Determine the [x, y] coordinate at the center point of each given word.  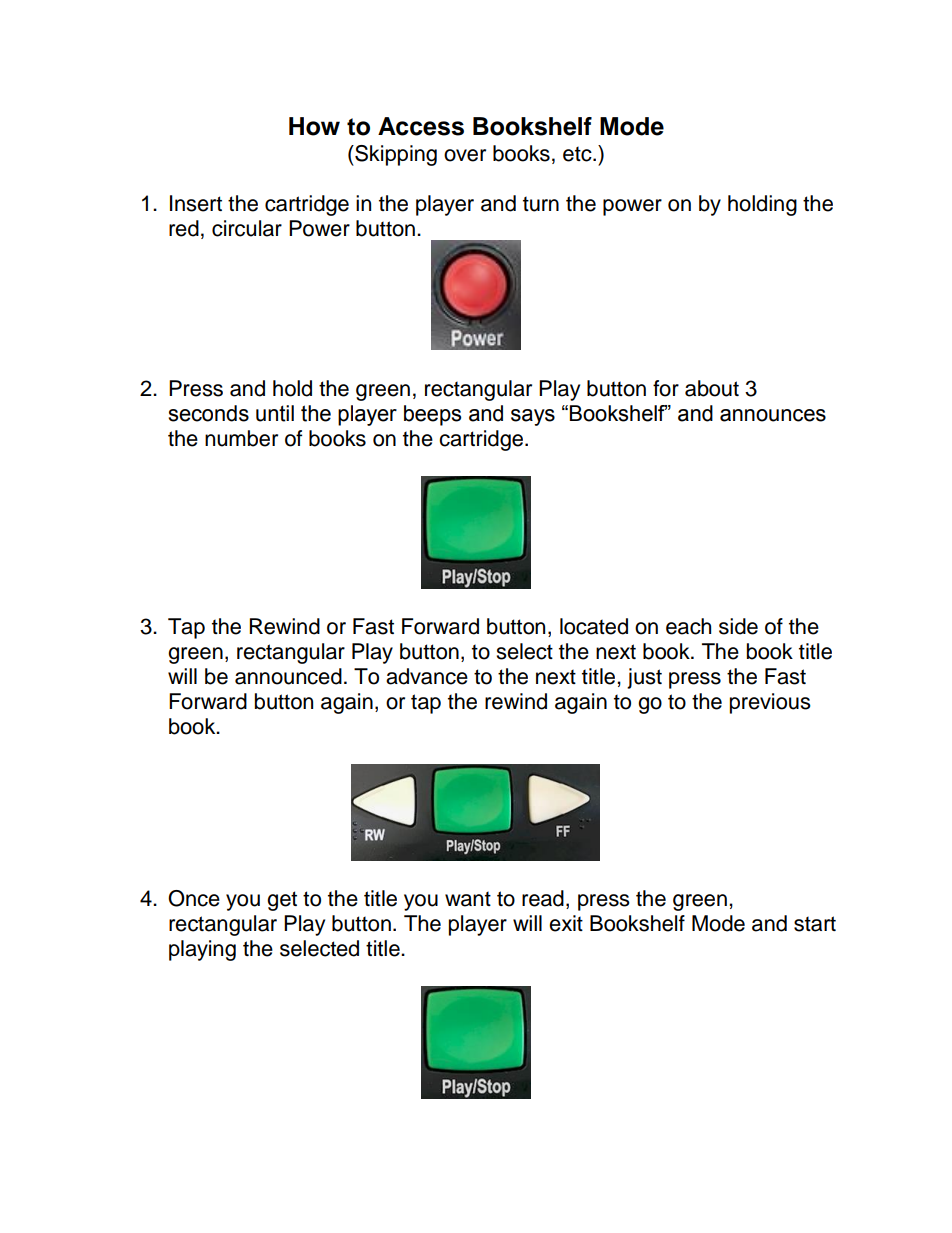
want [468, 899]
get [282, 901]
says [533, 417]
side [738, 626]
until [275, 413]
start [815, 924]
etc [578, 154]
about [712, 388]
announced [288, 676]
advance [427, 676]
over [465, 155]
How [314, 126]
